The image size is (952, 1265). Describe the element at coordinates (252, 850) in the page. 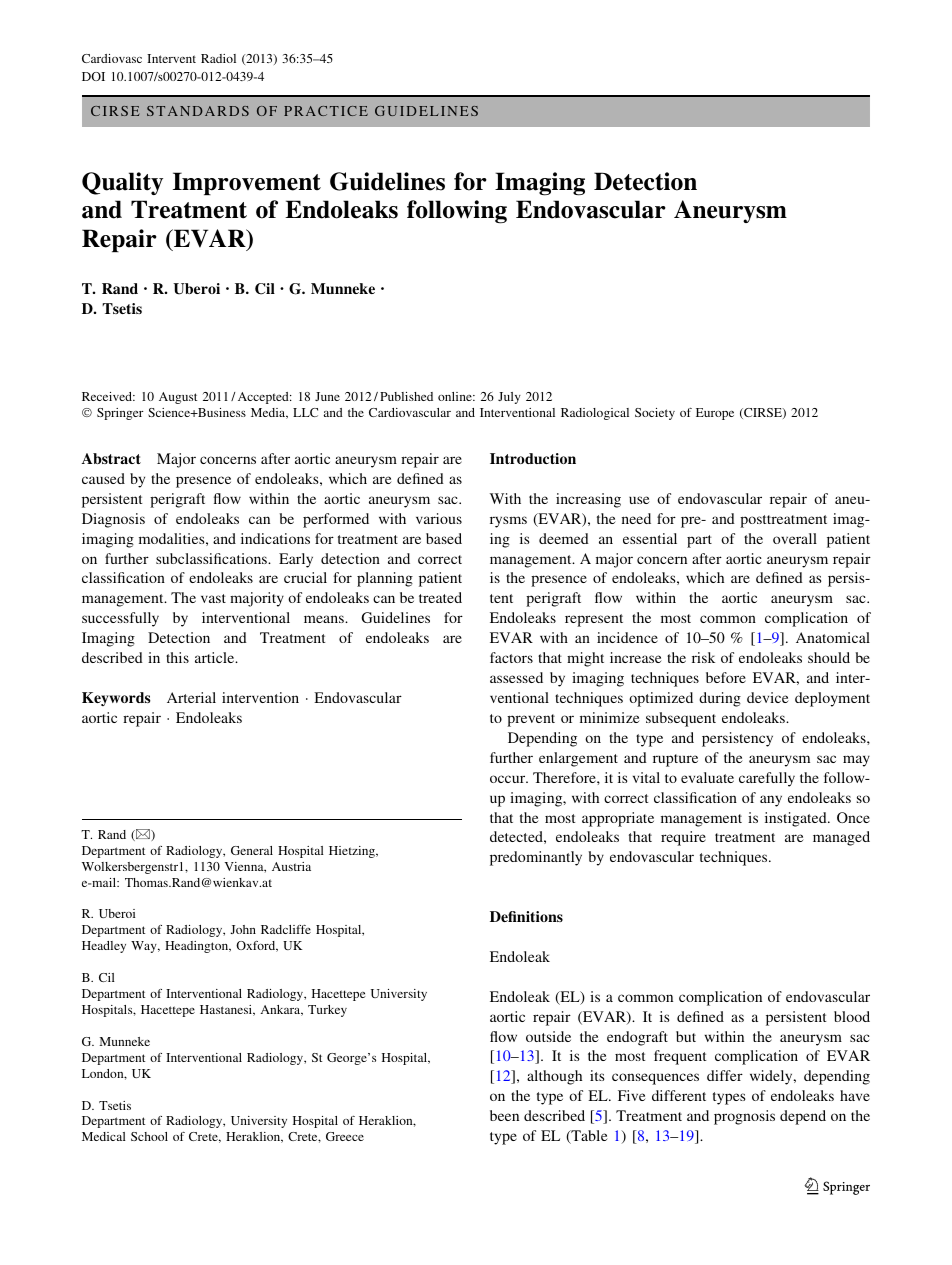

I see `General` at that location.
